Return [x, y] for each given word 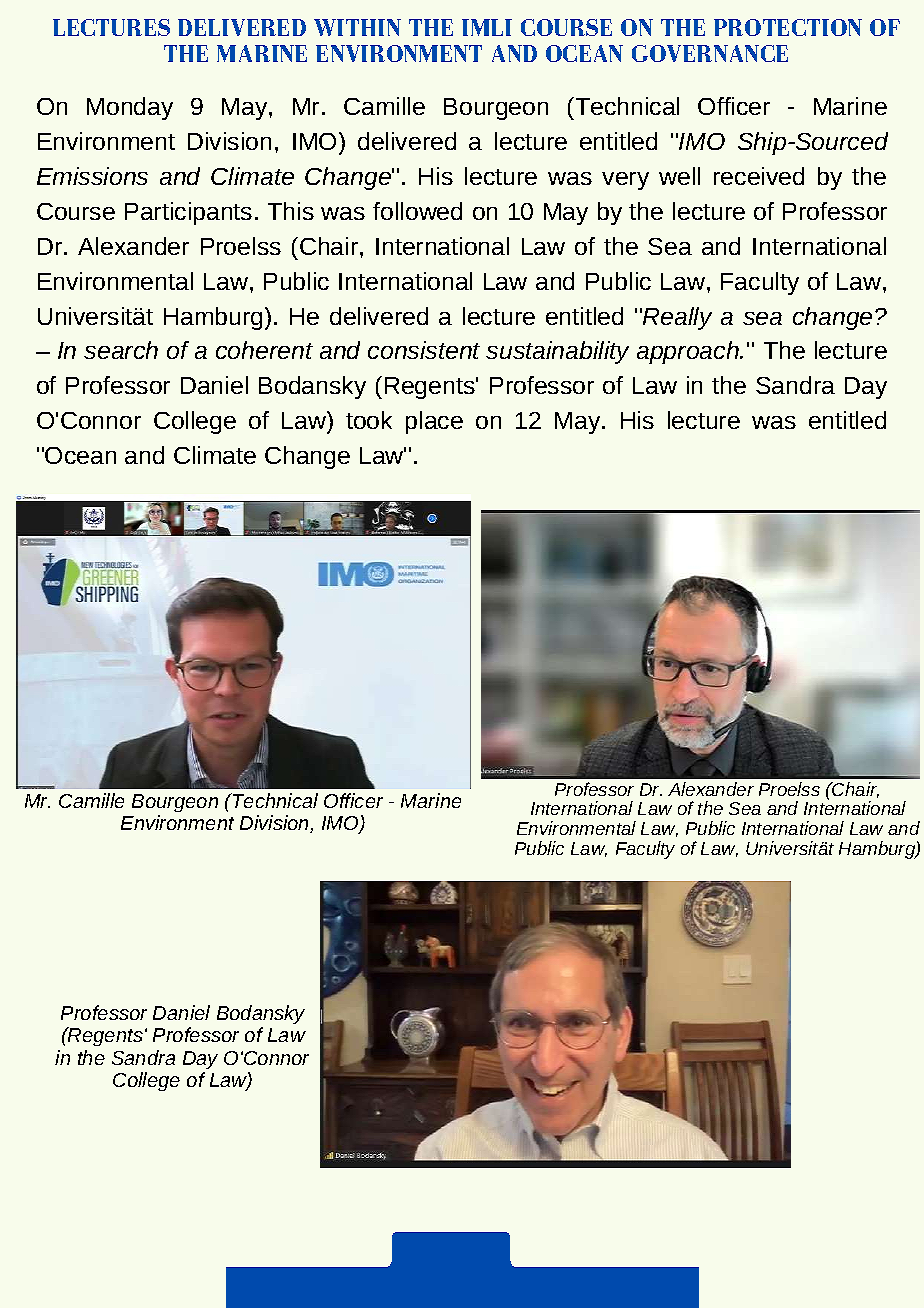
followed [417, 211]
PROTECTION [788, 27]
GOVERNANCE [710, 53]
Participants [188, 213]
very [625, 181]
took [369, 420]
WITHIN [357, 27]
